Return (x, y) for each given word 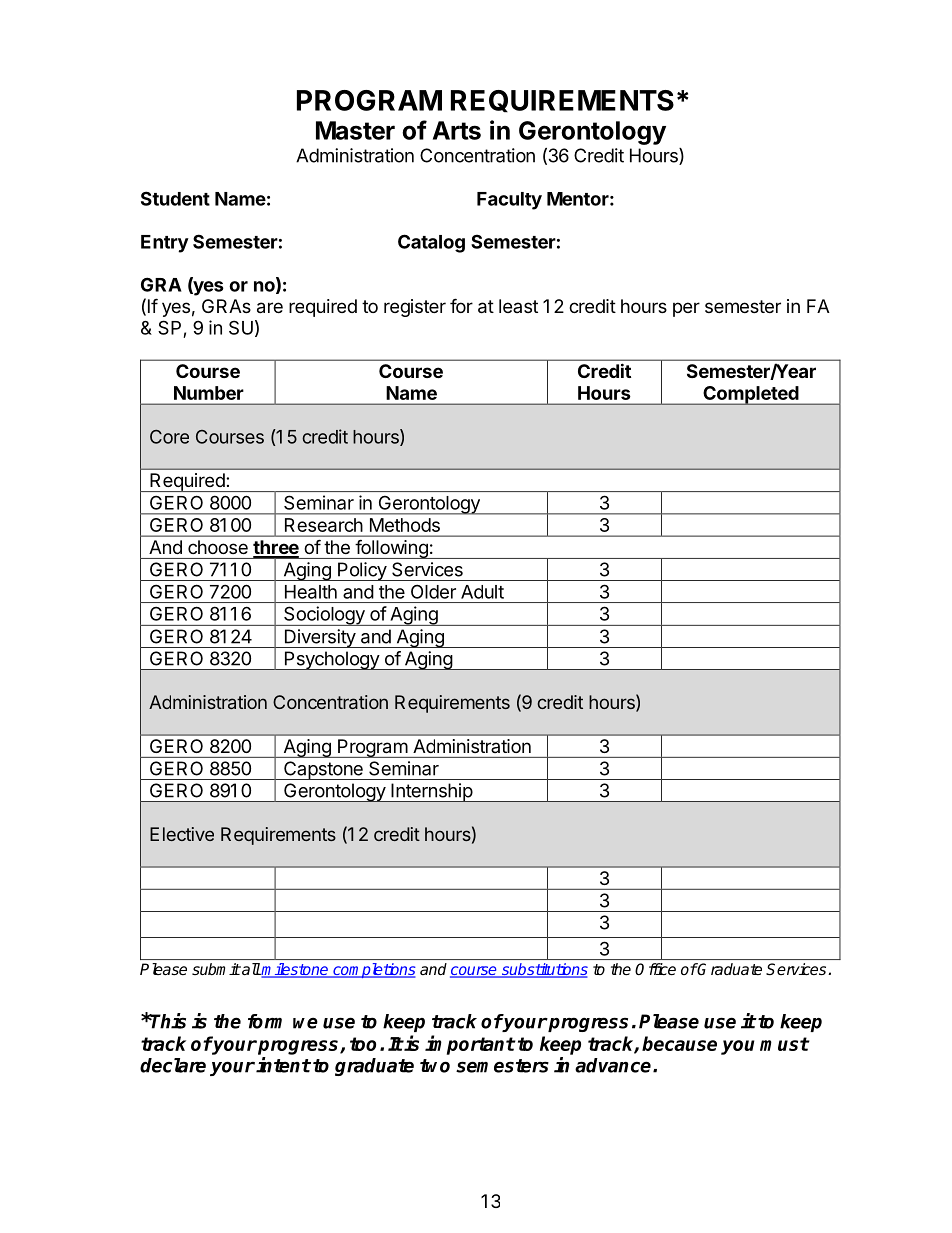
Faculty (509, 201)
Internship (431, 792)
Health (311, 592)
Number (208, 393)
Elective (182, 834)
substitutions (544, 970)
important (470, 1045)
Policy (362, 571)
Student (175, 198)
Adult (482, 592)
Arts (457, 130)
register (415, 308)
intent (283, 1065)
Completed (750, 395)
